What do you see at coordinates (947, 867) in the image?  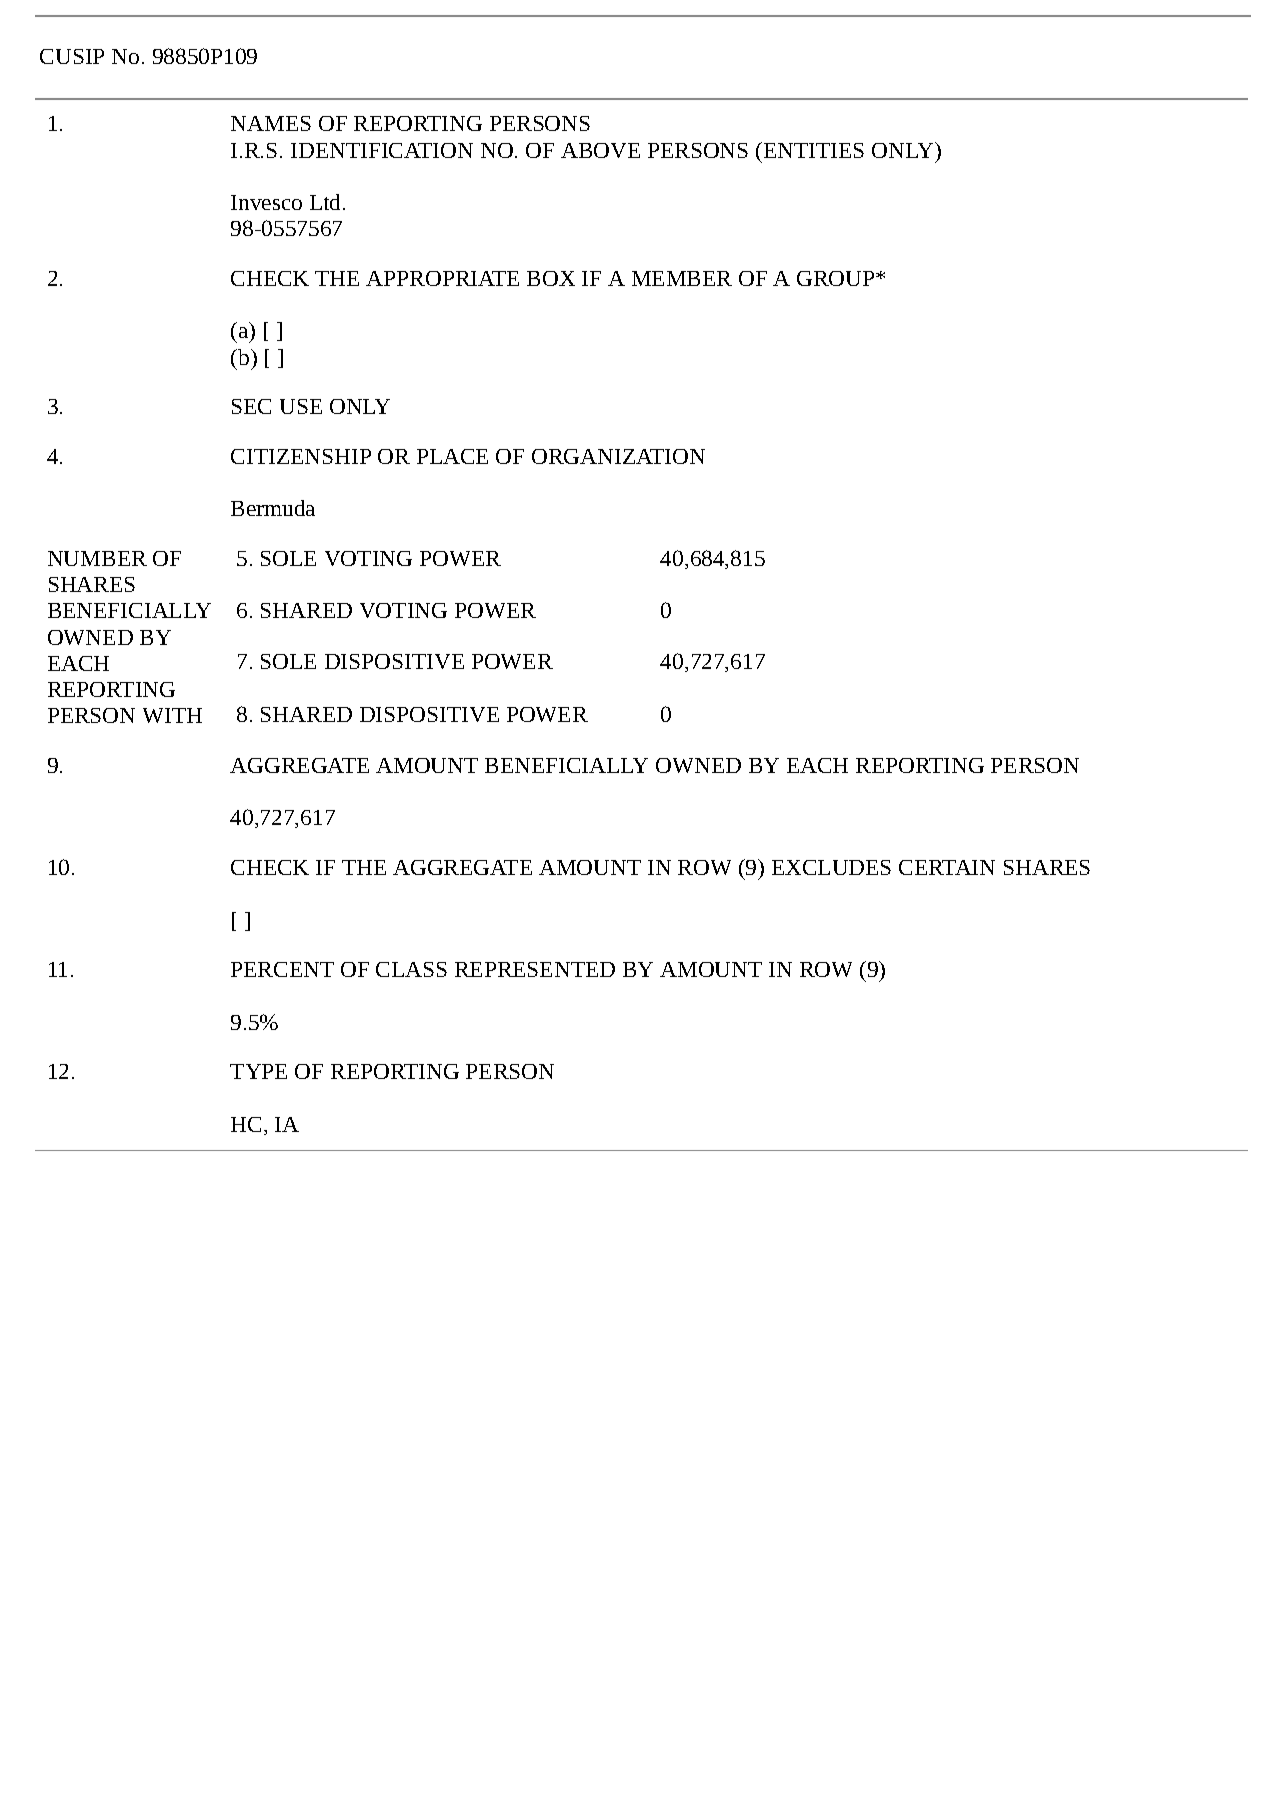 I see `CERTAIN` at bounding box center [947, 867].
